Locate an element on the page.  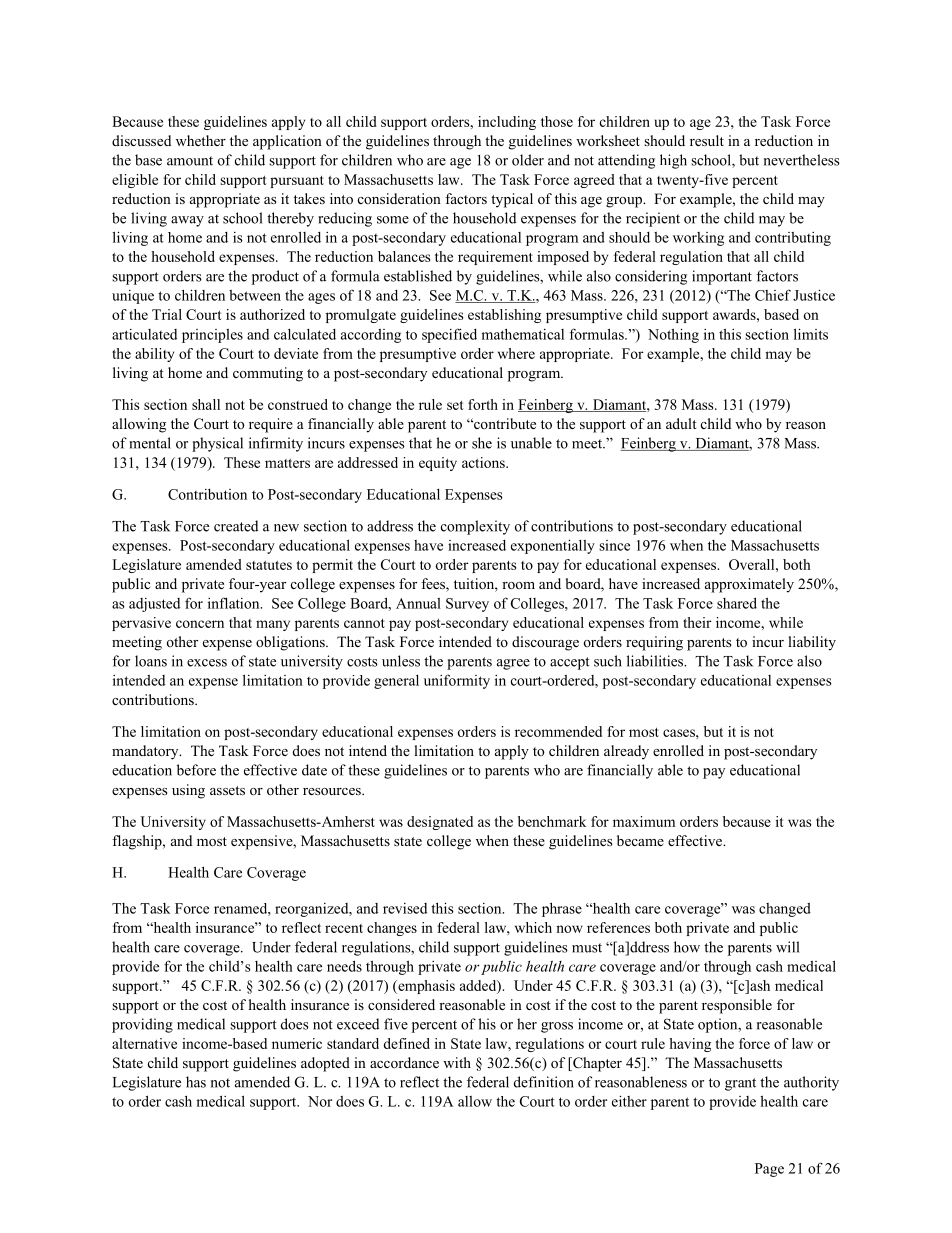
uniformity is located at coordinates (457, 681).
